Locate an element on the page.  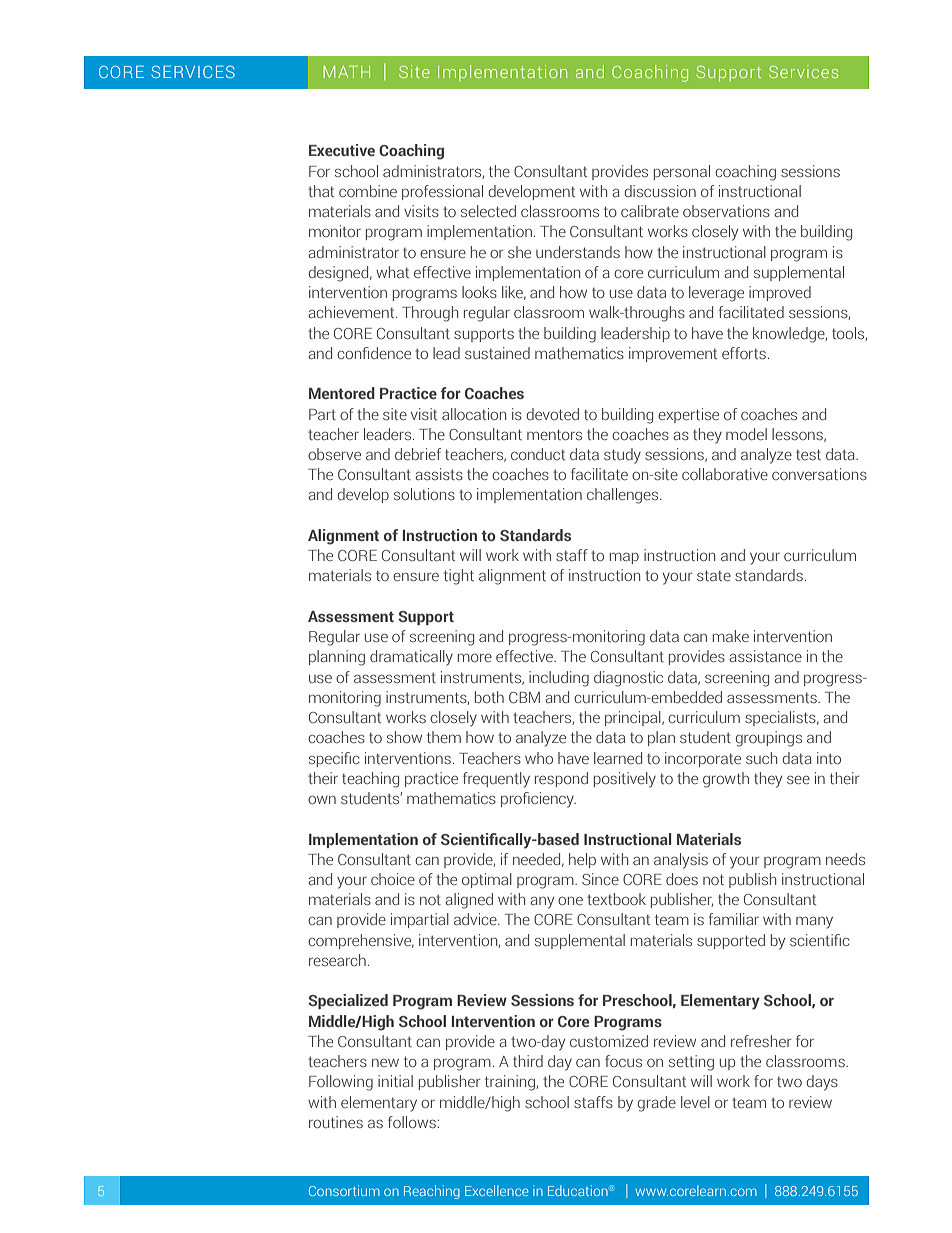
Excellence is located at coordinates (496, 1190).
